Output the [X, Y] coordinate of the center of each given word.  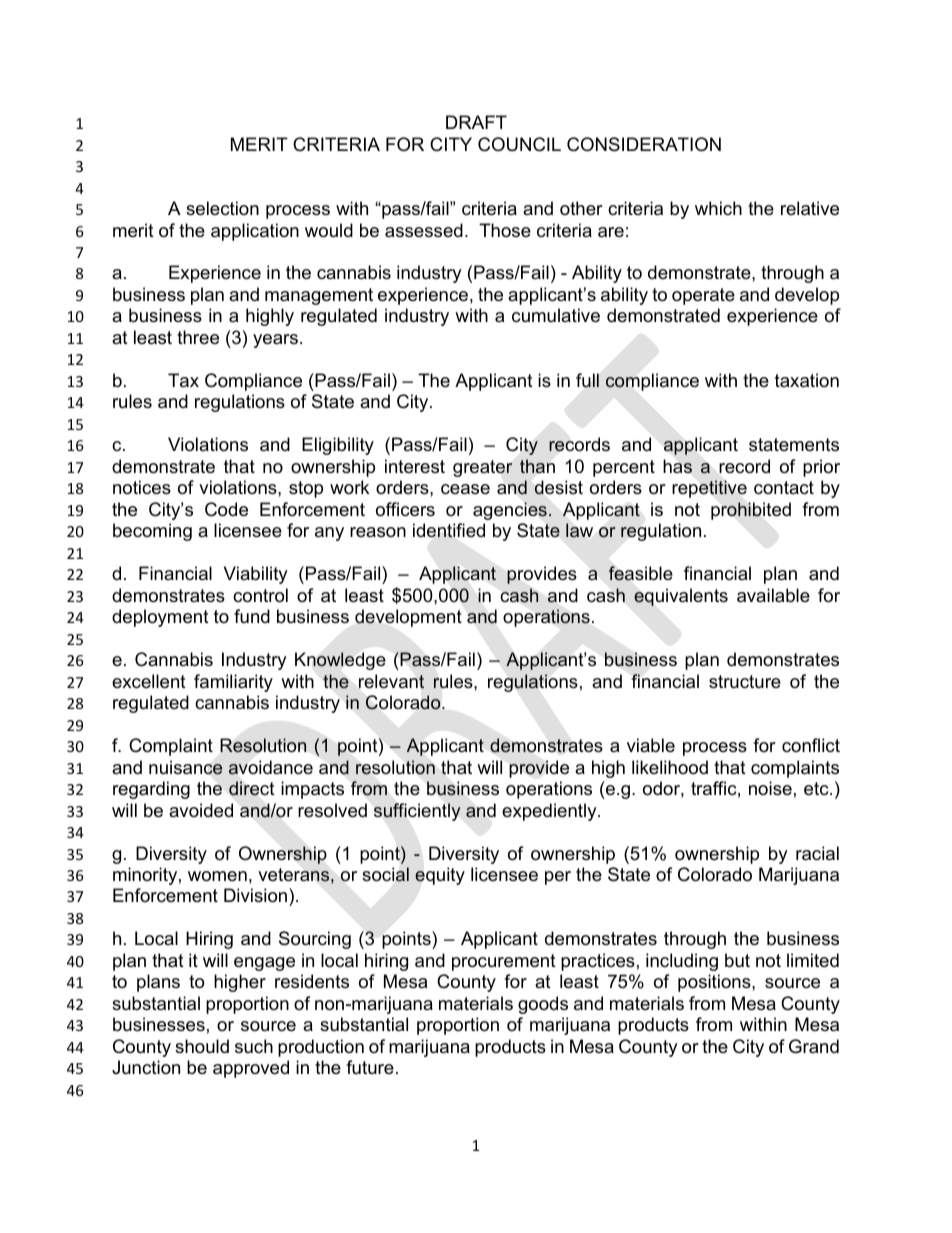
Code [226, 509]
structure [745, 682]
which [718, 208]
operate [703, 296]
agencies [510, 511]
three [198, 337]
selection [222, 208]
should [202, 1046]
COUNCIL [519, 144]
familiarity [233, 683]
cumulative [556, 315]
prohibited [751, 511]
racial [817, 853]
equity [440, 876]
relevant [391, 681]
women [217, 876]
